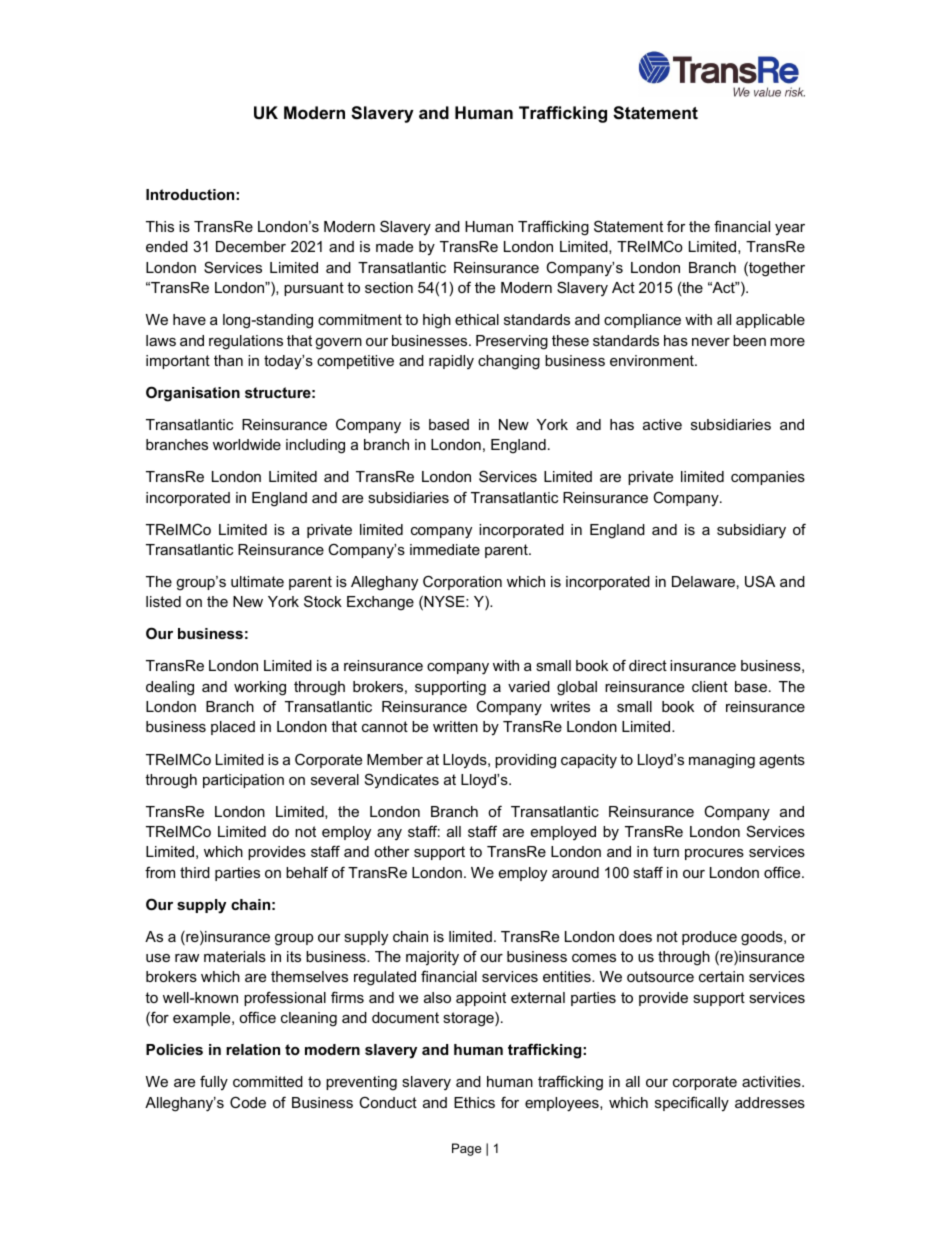  Describe the element at coordinates (710, 686) in the screenshot. I see `client` at that location.
